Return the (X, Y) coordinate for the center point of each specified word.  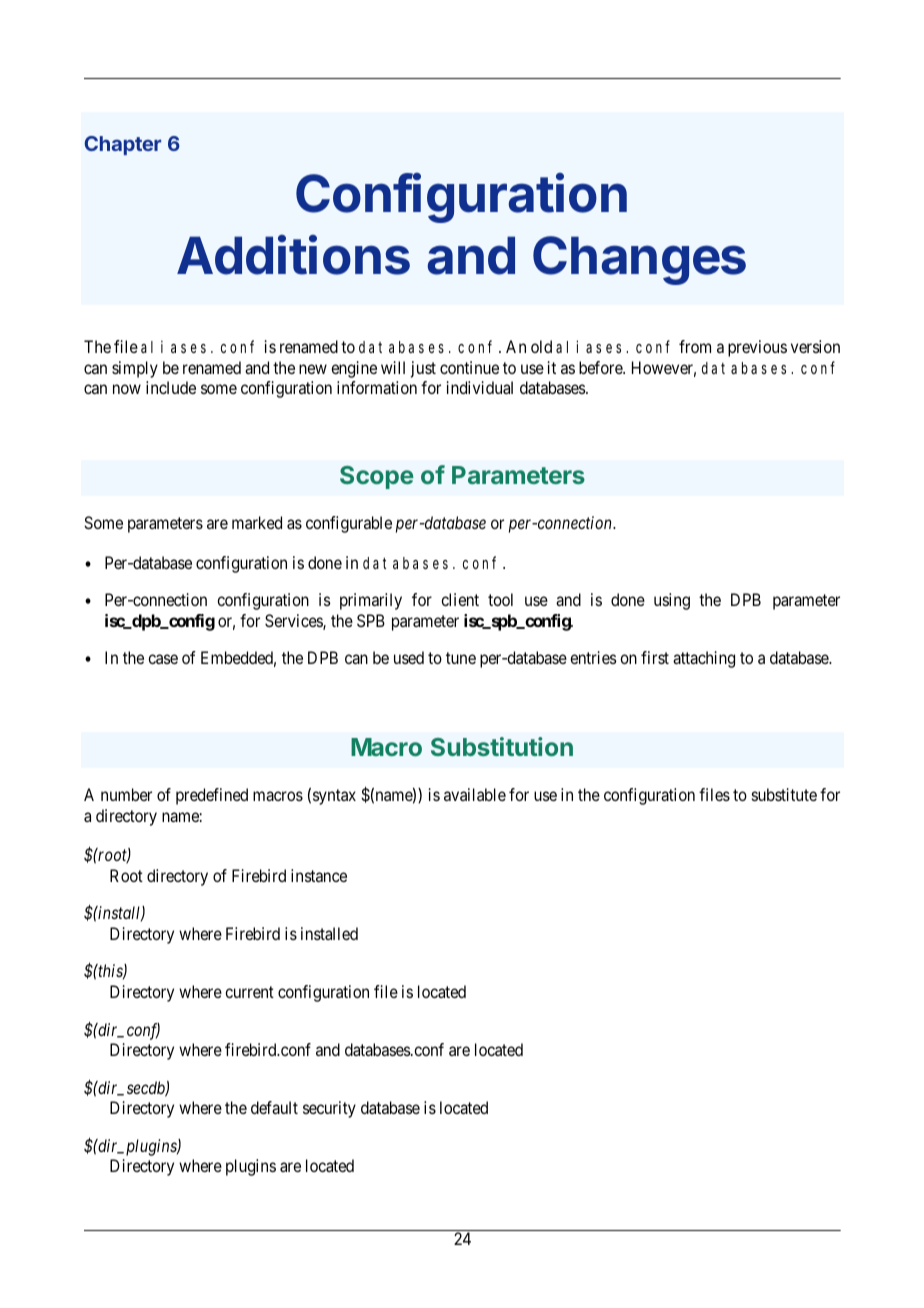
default (274, 1107)
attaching (704, 659)
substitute (784, 794)
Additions (293, 255)
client (460, 599)
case (163, 659)
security (329, 1109)
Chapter (122, 145)
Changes (639, 260)
